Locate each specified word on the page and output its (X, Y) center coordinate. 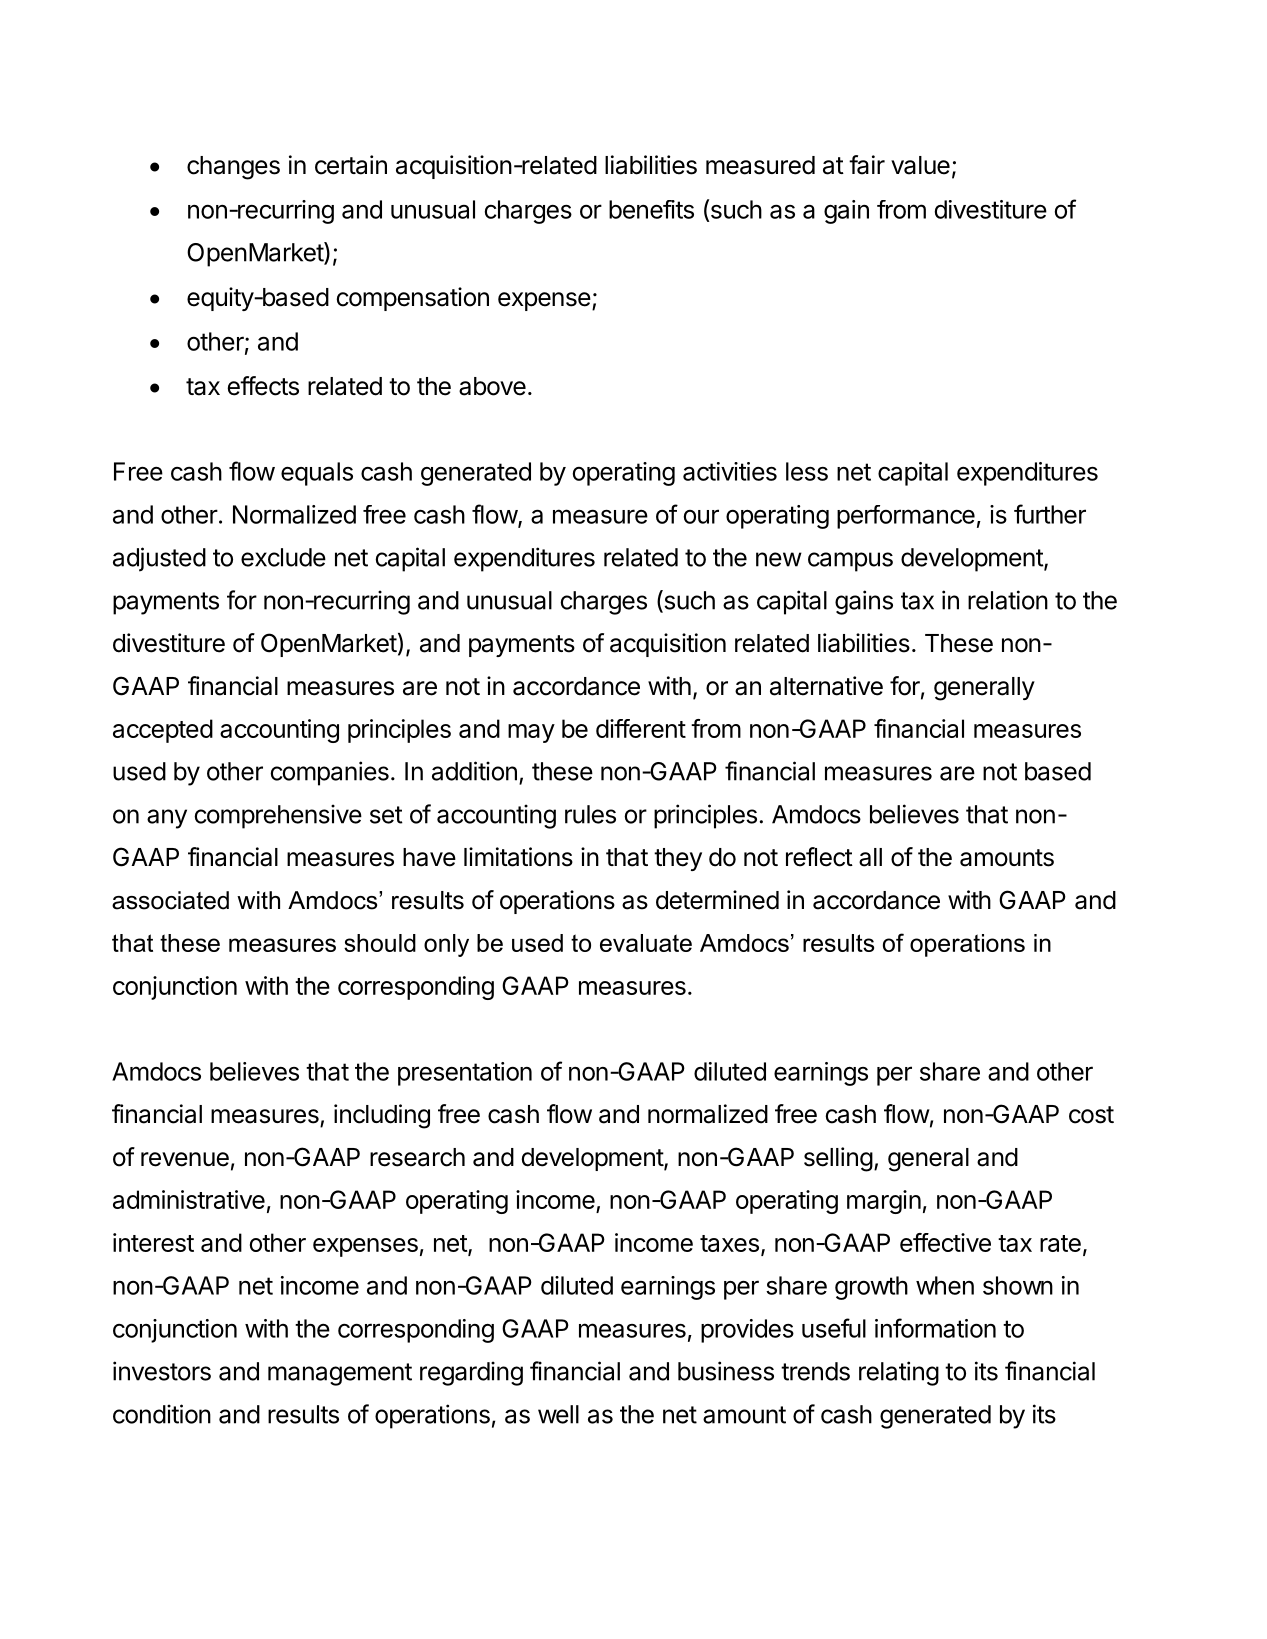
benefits (651, 209)
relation (1008, 600)
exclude (283, 557)
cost (1091, 1115)
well (558, 1414)
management (340, 1374)
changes (233, 168)
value (920, 165)
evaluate (646, 943)
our (701, 516)
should (380, 943)
